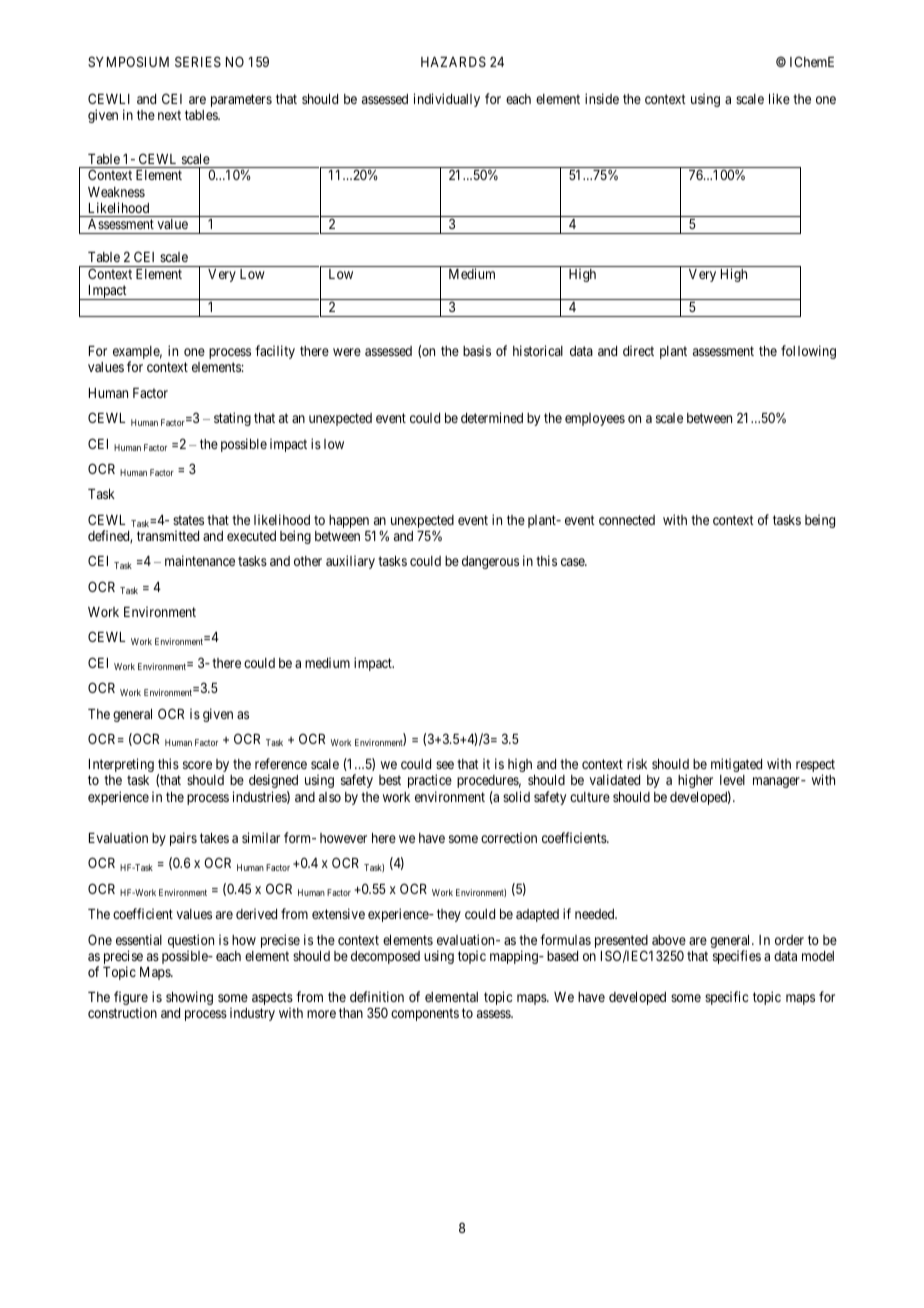 This screenshot has width=924, height=1308. What do you see at coordinates (189, 998) in the screenshot?
I see `showing` at bounding box center [189, 998].
